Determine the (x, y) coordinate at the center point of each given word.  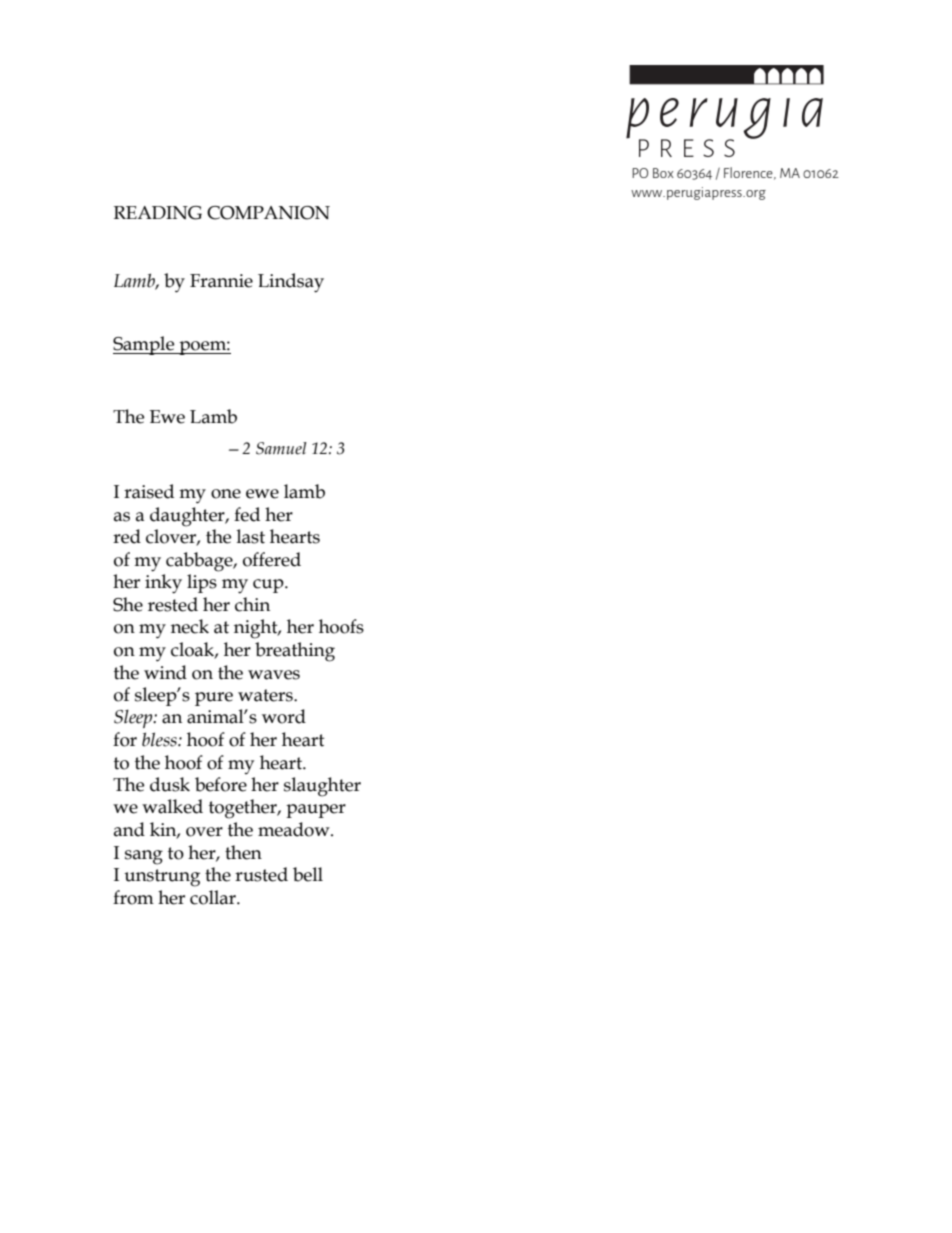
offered (272, 559)
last (251, 536)
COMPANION (268, 213)
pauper (316, 811)
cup (269, 586)
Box (663, 173)
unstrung (162, 878)
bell (308, 874)
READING (158, 213)
